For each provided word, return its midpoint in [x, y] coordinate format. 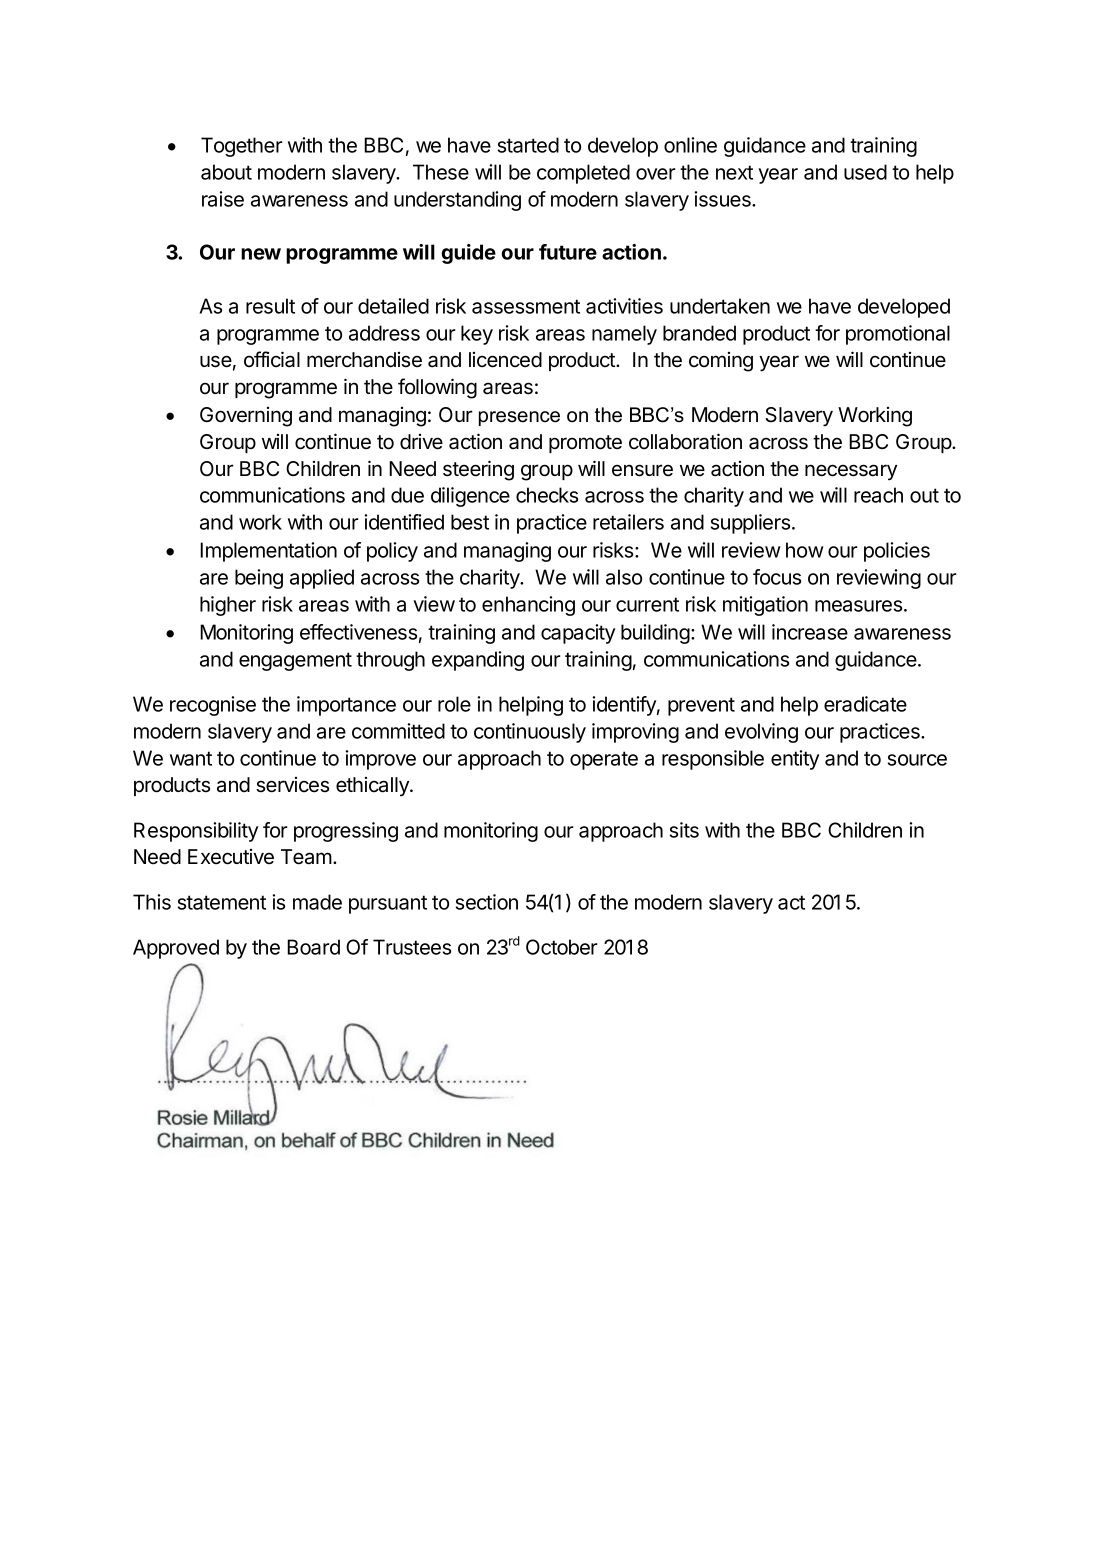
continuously [530, 733]
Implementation [268, 552]
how [805, 550]
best [470, 522]
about [226, 172]
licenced [505, 360]
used [865, 172]
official [272, 359]
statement [222, 902]
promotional [898, 335]
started [528, 145]
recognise [213, 706]
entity [795, 760]
